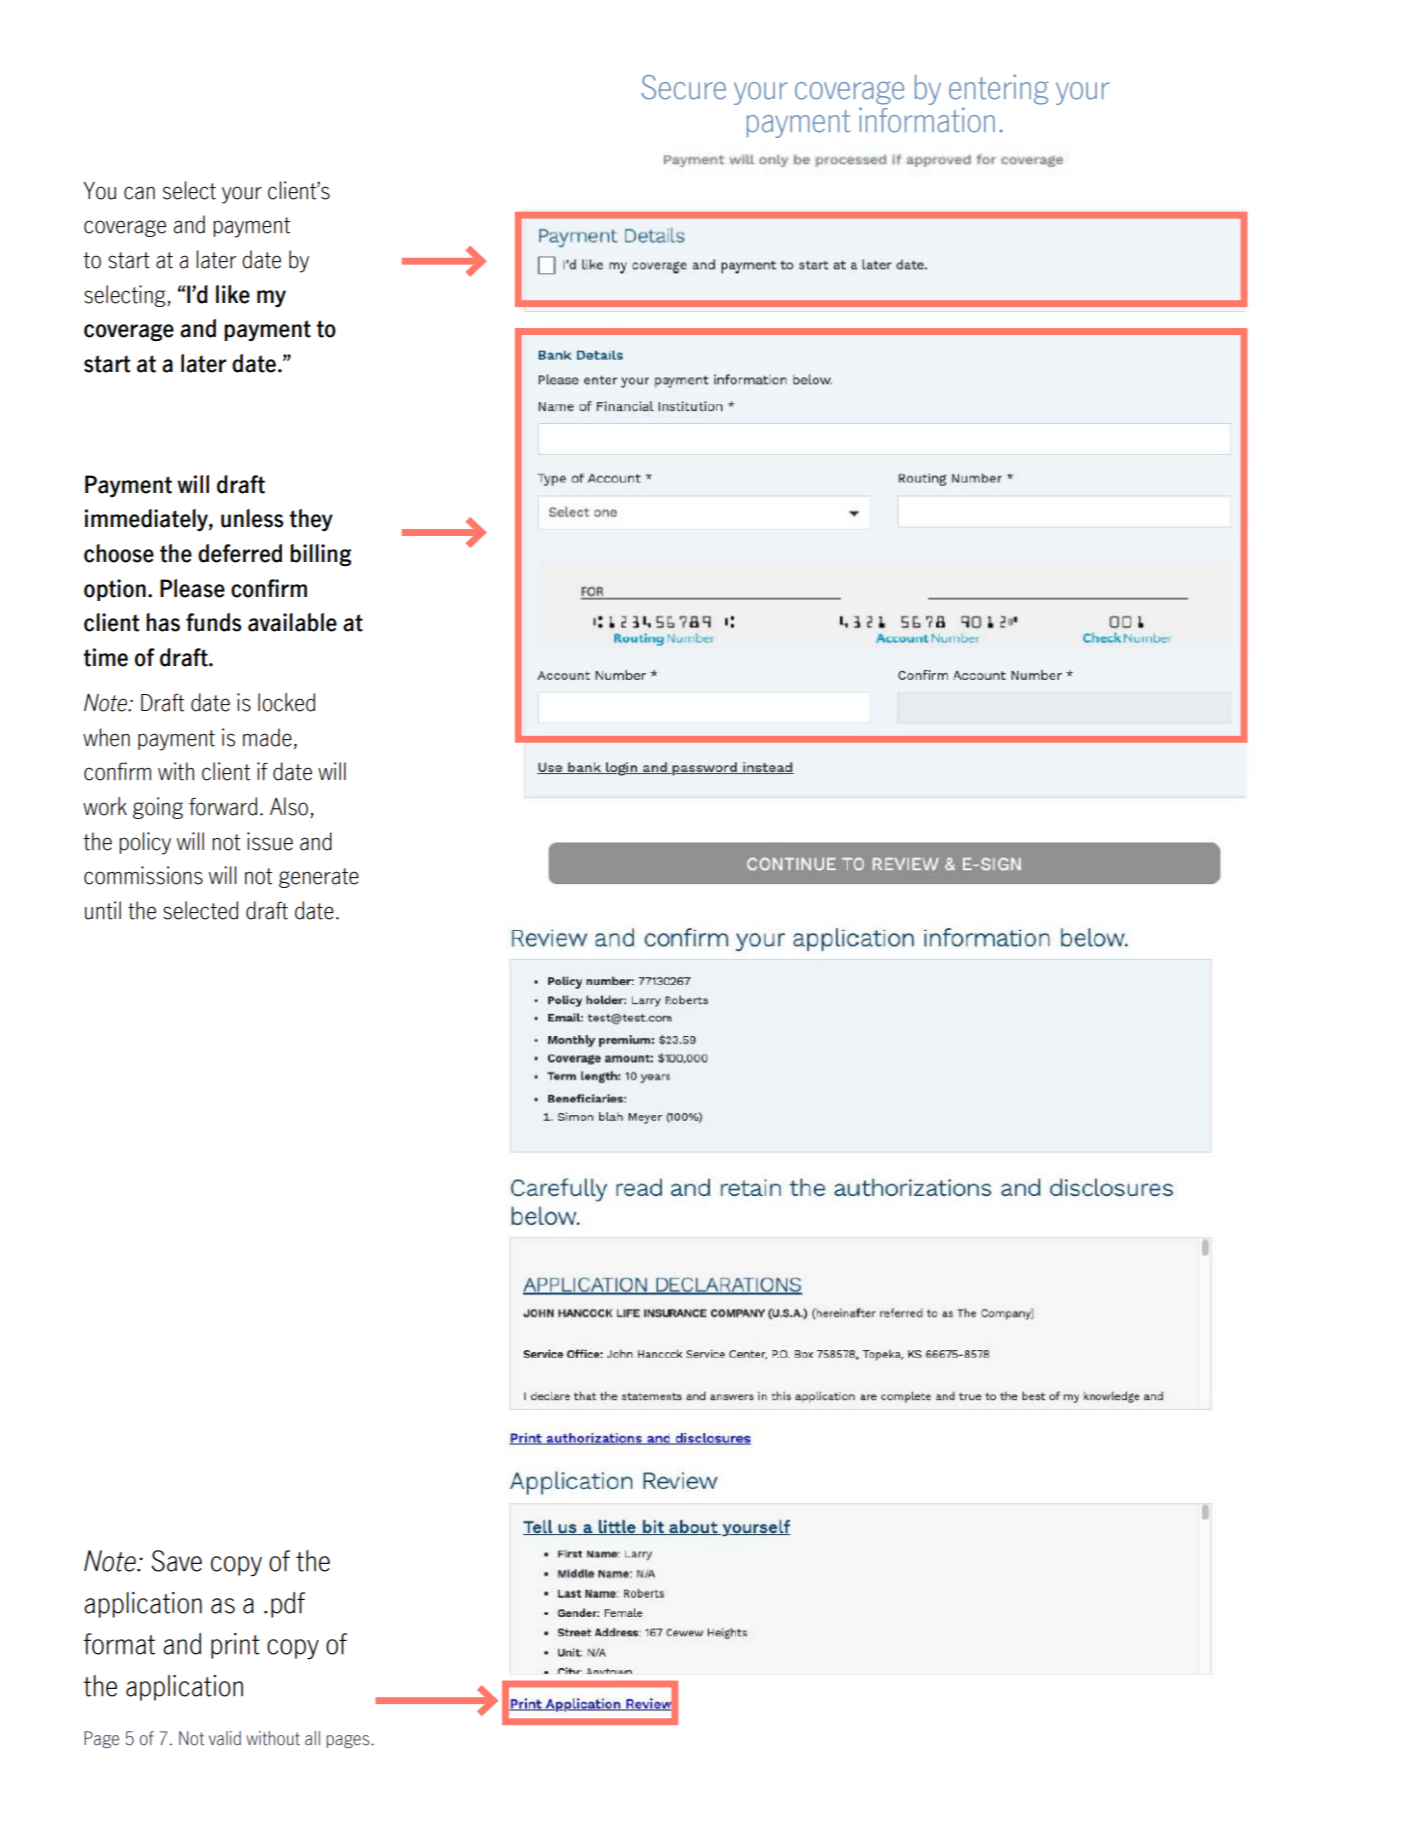 Image resolution: width=1413 pixels, height=1829 pixels. What do you see at coordinates (319, 878) in the image?
I see `generate` at bounding box center [319, 878].
